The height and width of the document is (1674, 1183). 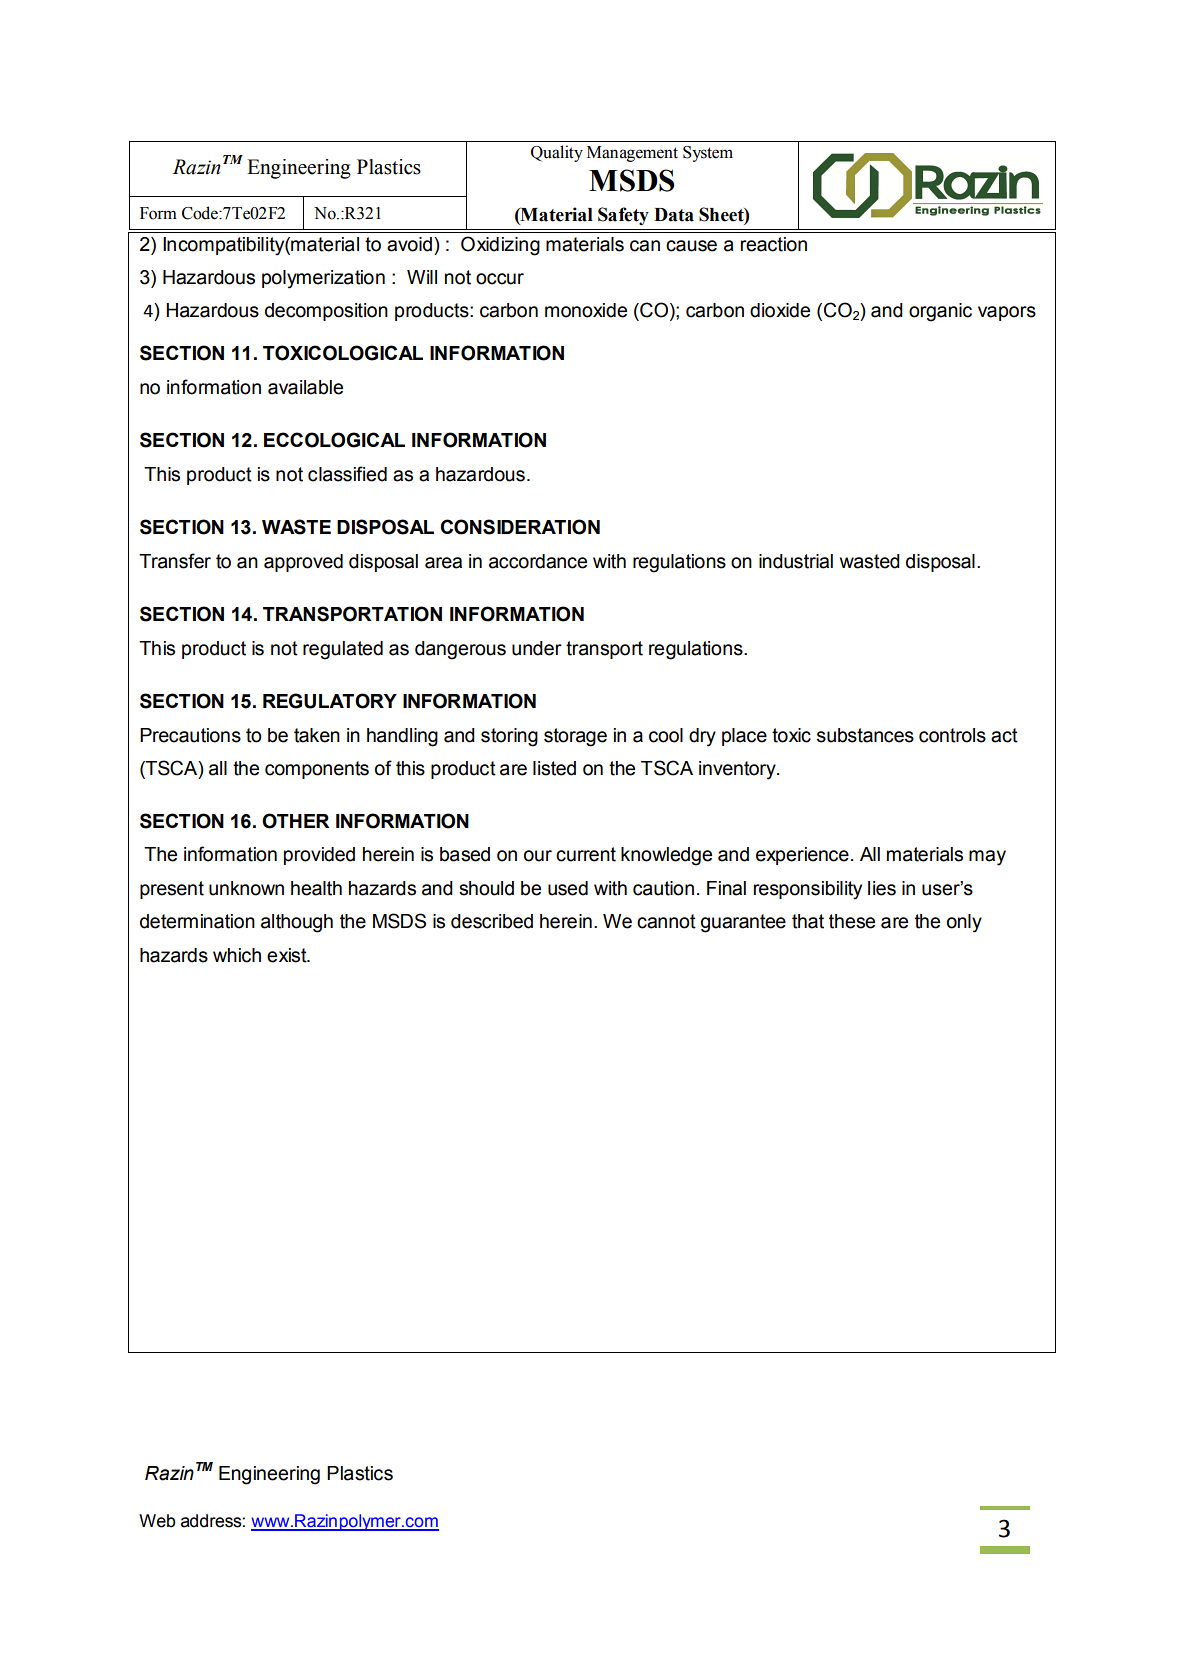 I want to click on industrial, so click(x=796, y=561).
